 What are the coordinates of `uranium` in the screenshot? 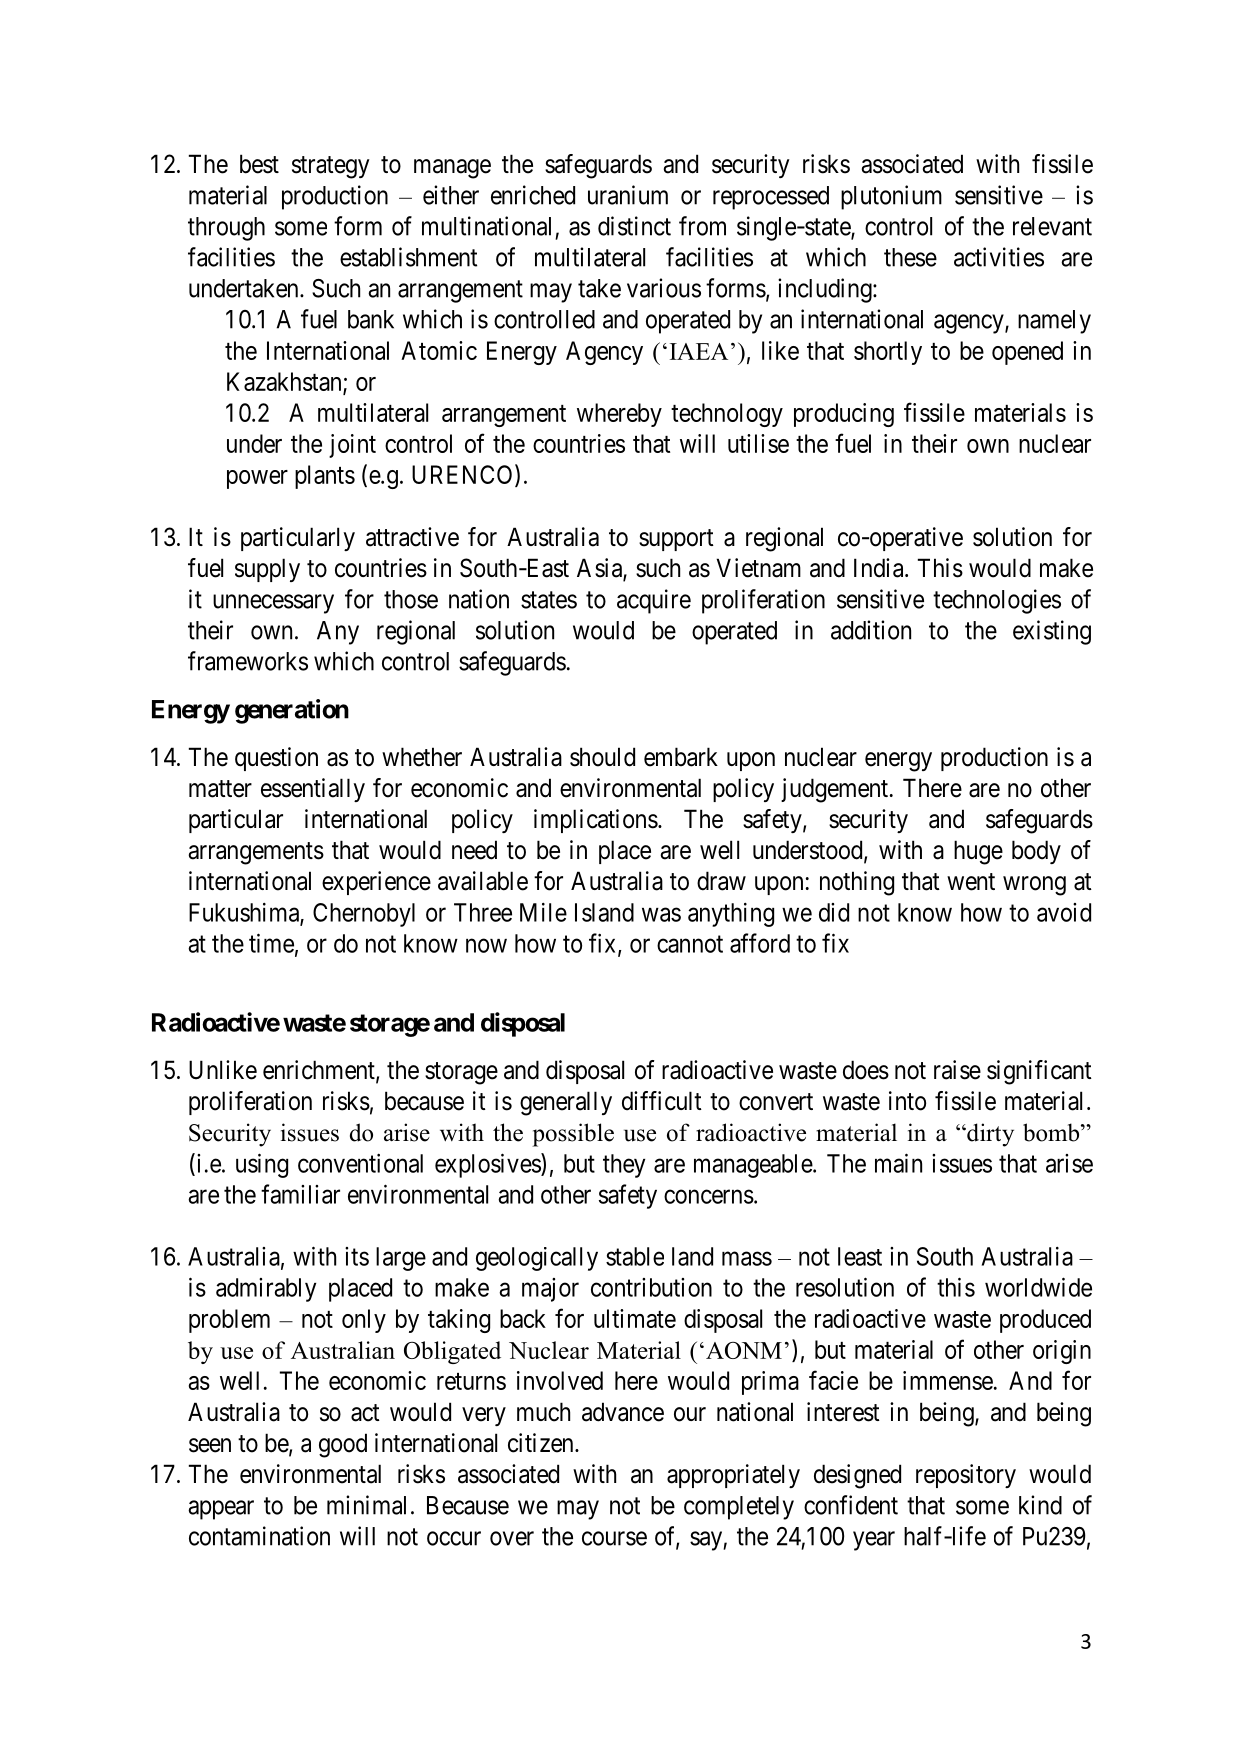 It's located at (628, 195).
